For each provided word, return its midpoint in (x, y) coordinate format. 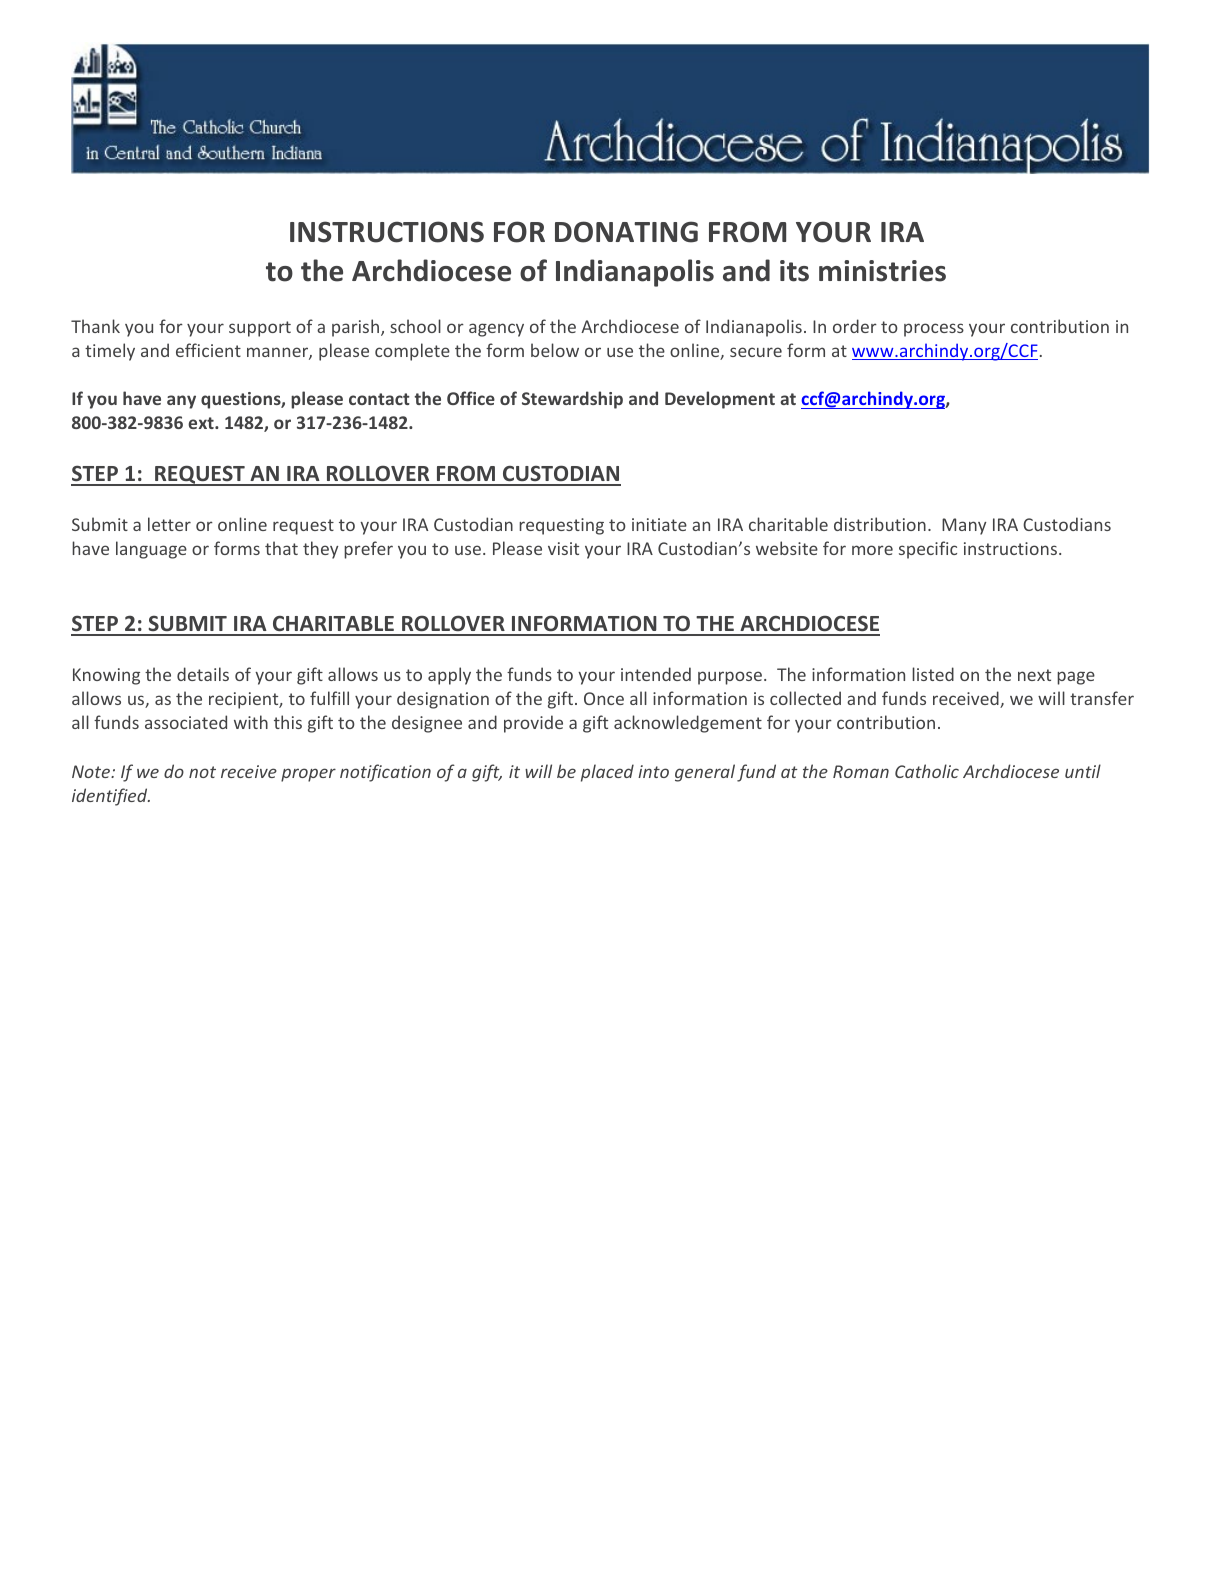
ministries (882, 271)
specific (928, 550)
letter (169, 524)
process (934, 330)
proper (308, 775)
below (555, 350)
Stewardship (572, 400)
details (203, 674)
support (260, 329)
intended (656, 674)
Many (964, 526)
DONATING (626, 232)
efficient (208, 350)
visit (563, 548)
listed (933, 674)
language (151, 550)
